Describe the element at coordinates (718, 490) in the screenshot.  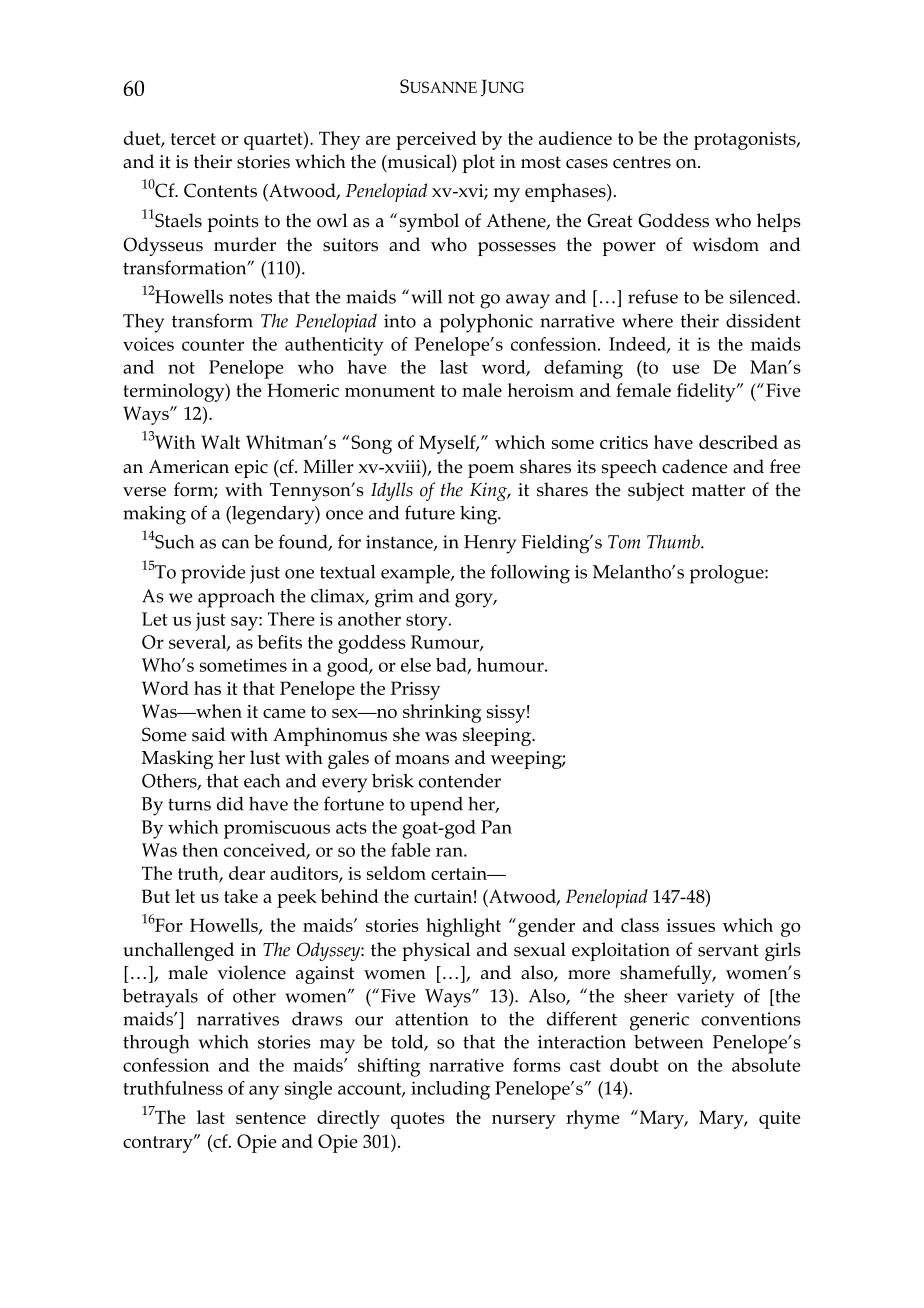
I see `matter` at that location.
